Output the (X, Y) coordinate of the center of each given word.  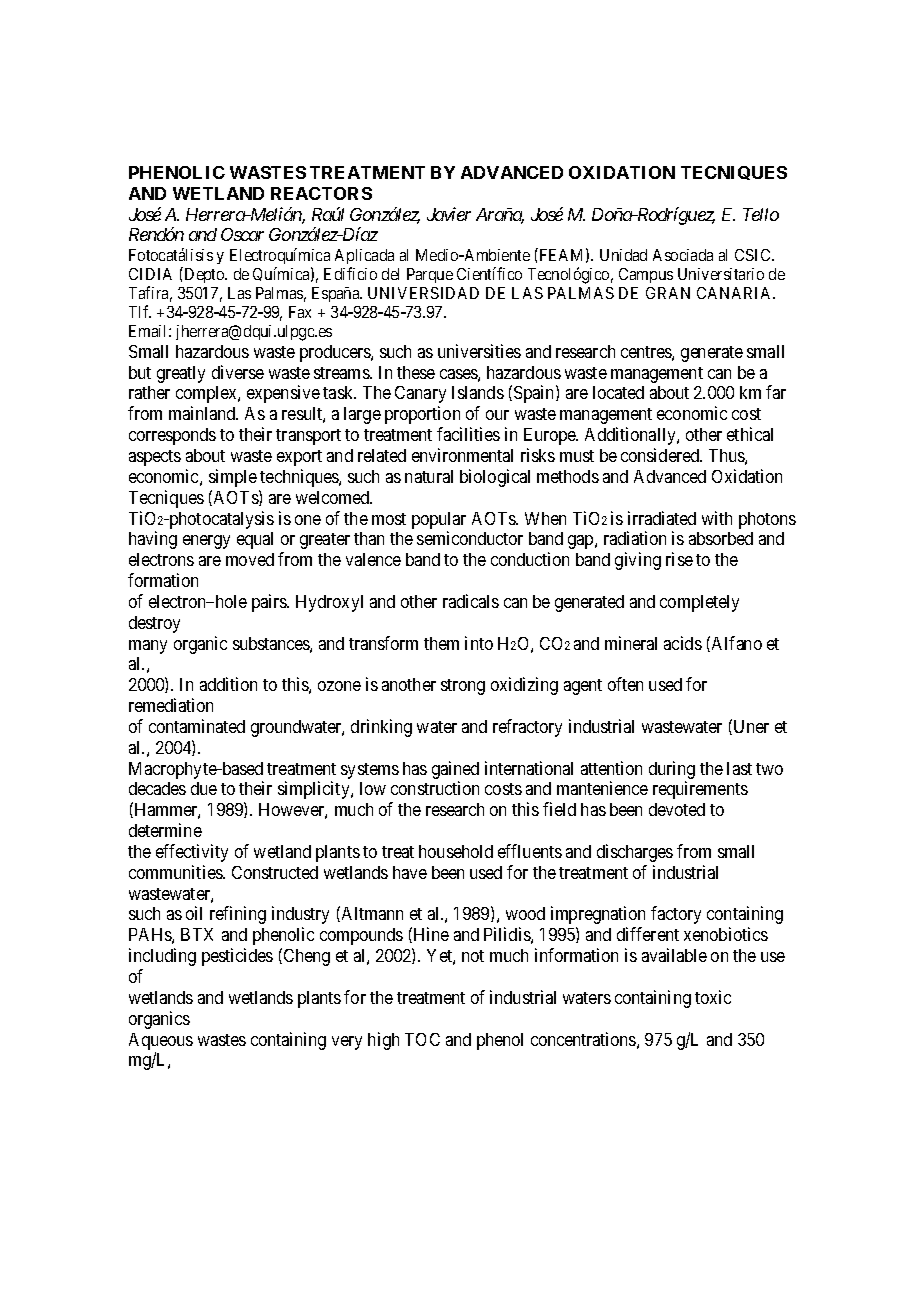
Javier (449, 214)
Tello (761, 214)
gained (455, 771)
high (383, 1041)
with (717, 518)
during (672, 771)
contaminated (197, 726)
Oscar (242, 234)
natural (429, 476)
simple (233, 478)
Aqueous (161, 1043)
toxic (713, 997)
